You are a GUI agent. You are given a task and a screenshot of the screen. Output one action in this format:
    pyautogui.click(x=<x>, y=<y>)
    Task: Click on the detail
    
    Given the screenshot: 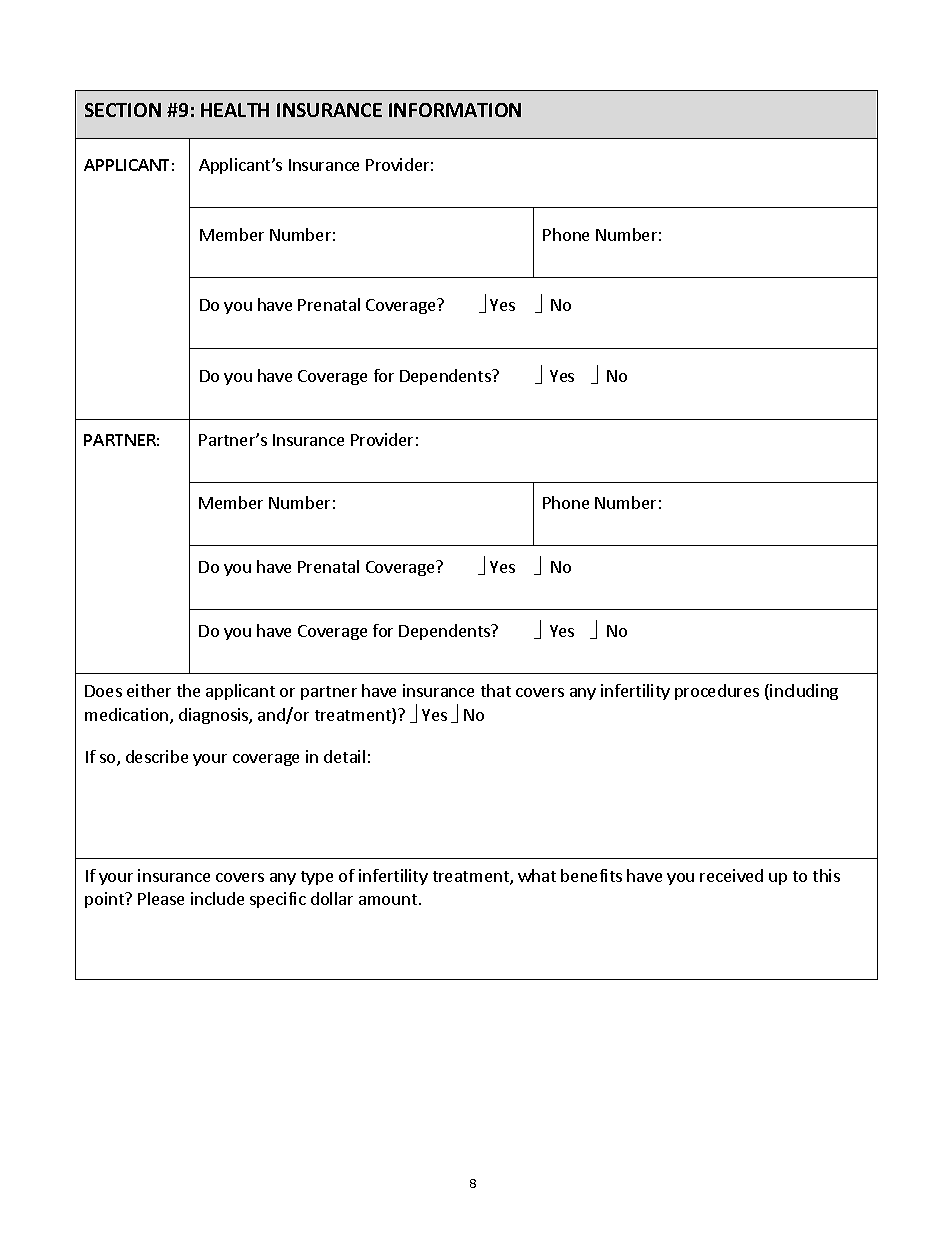 What is the action you would take?
    pyautogui.click(x=344, y=756)
